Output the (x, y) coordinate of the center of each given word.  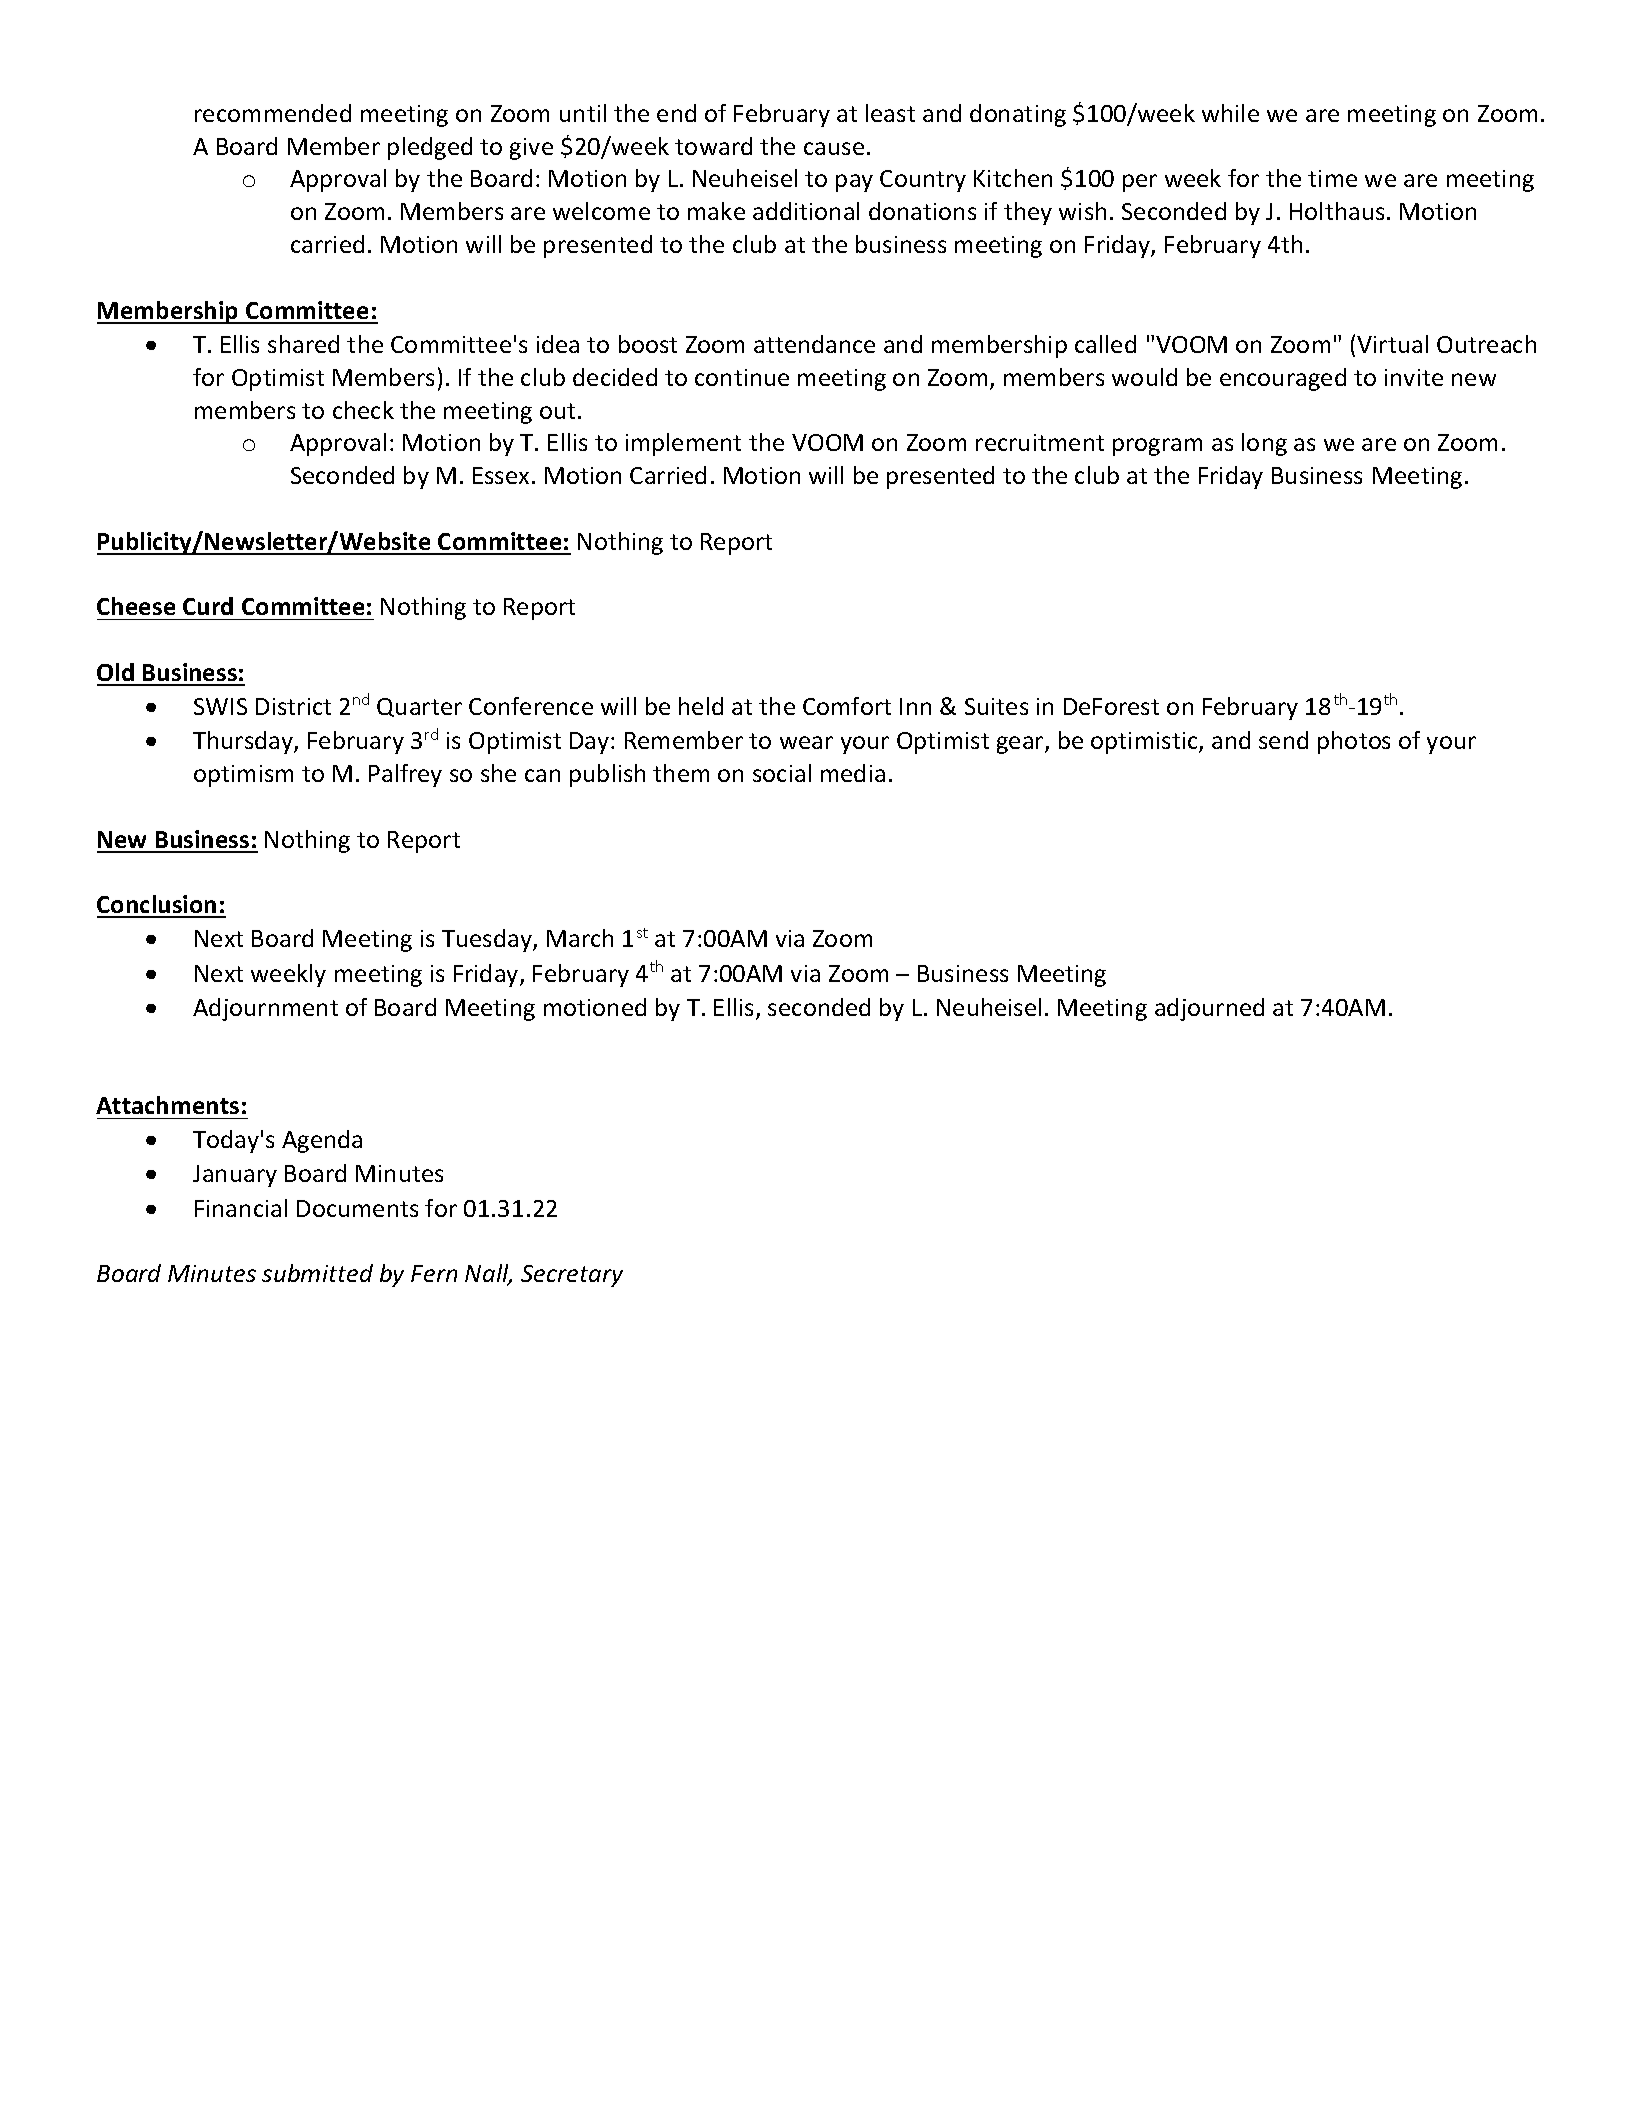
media (853, 773)
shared (303, 344)
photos (1354, 742)
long (1264, 444)
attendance (814, 344)
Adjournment (265, 1009)
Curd (208, 606)
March (580, 938)
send (1283, 740)
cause (834, 148)
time (1332, 178)
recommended (273, 113)
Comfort (847, 706)
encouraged (1283, 379)
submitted (317, 1273)
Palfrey (405, 775)
